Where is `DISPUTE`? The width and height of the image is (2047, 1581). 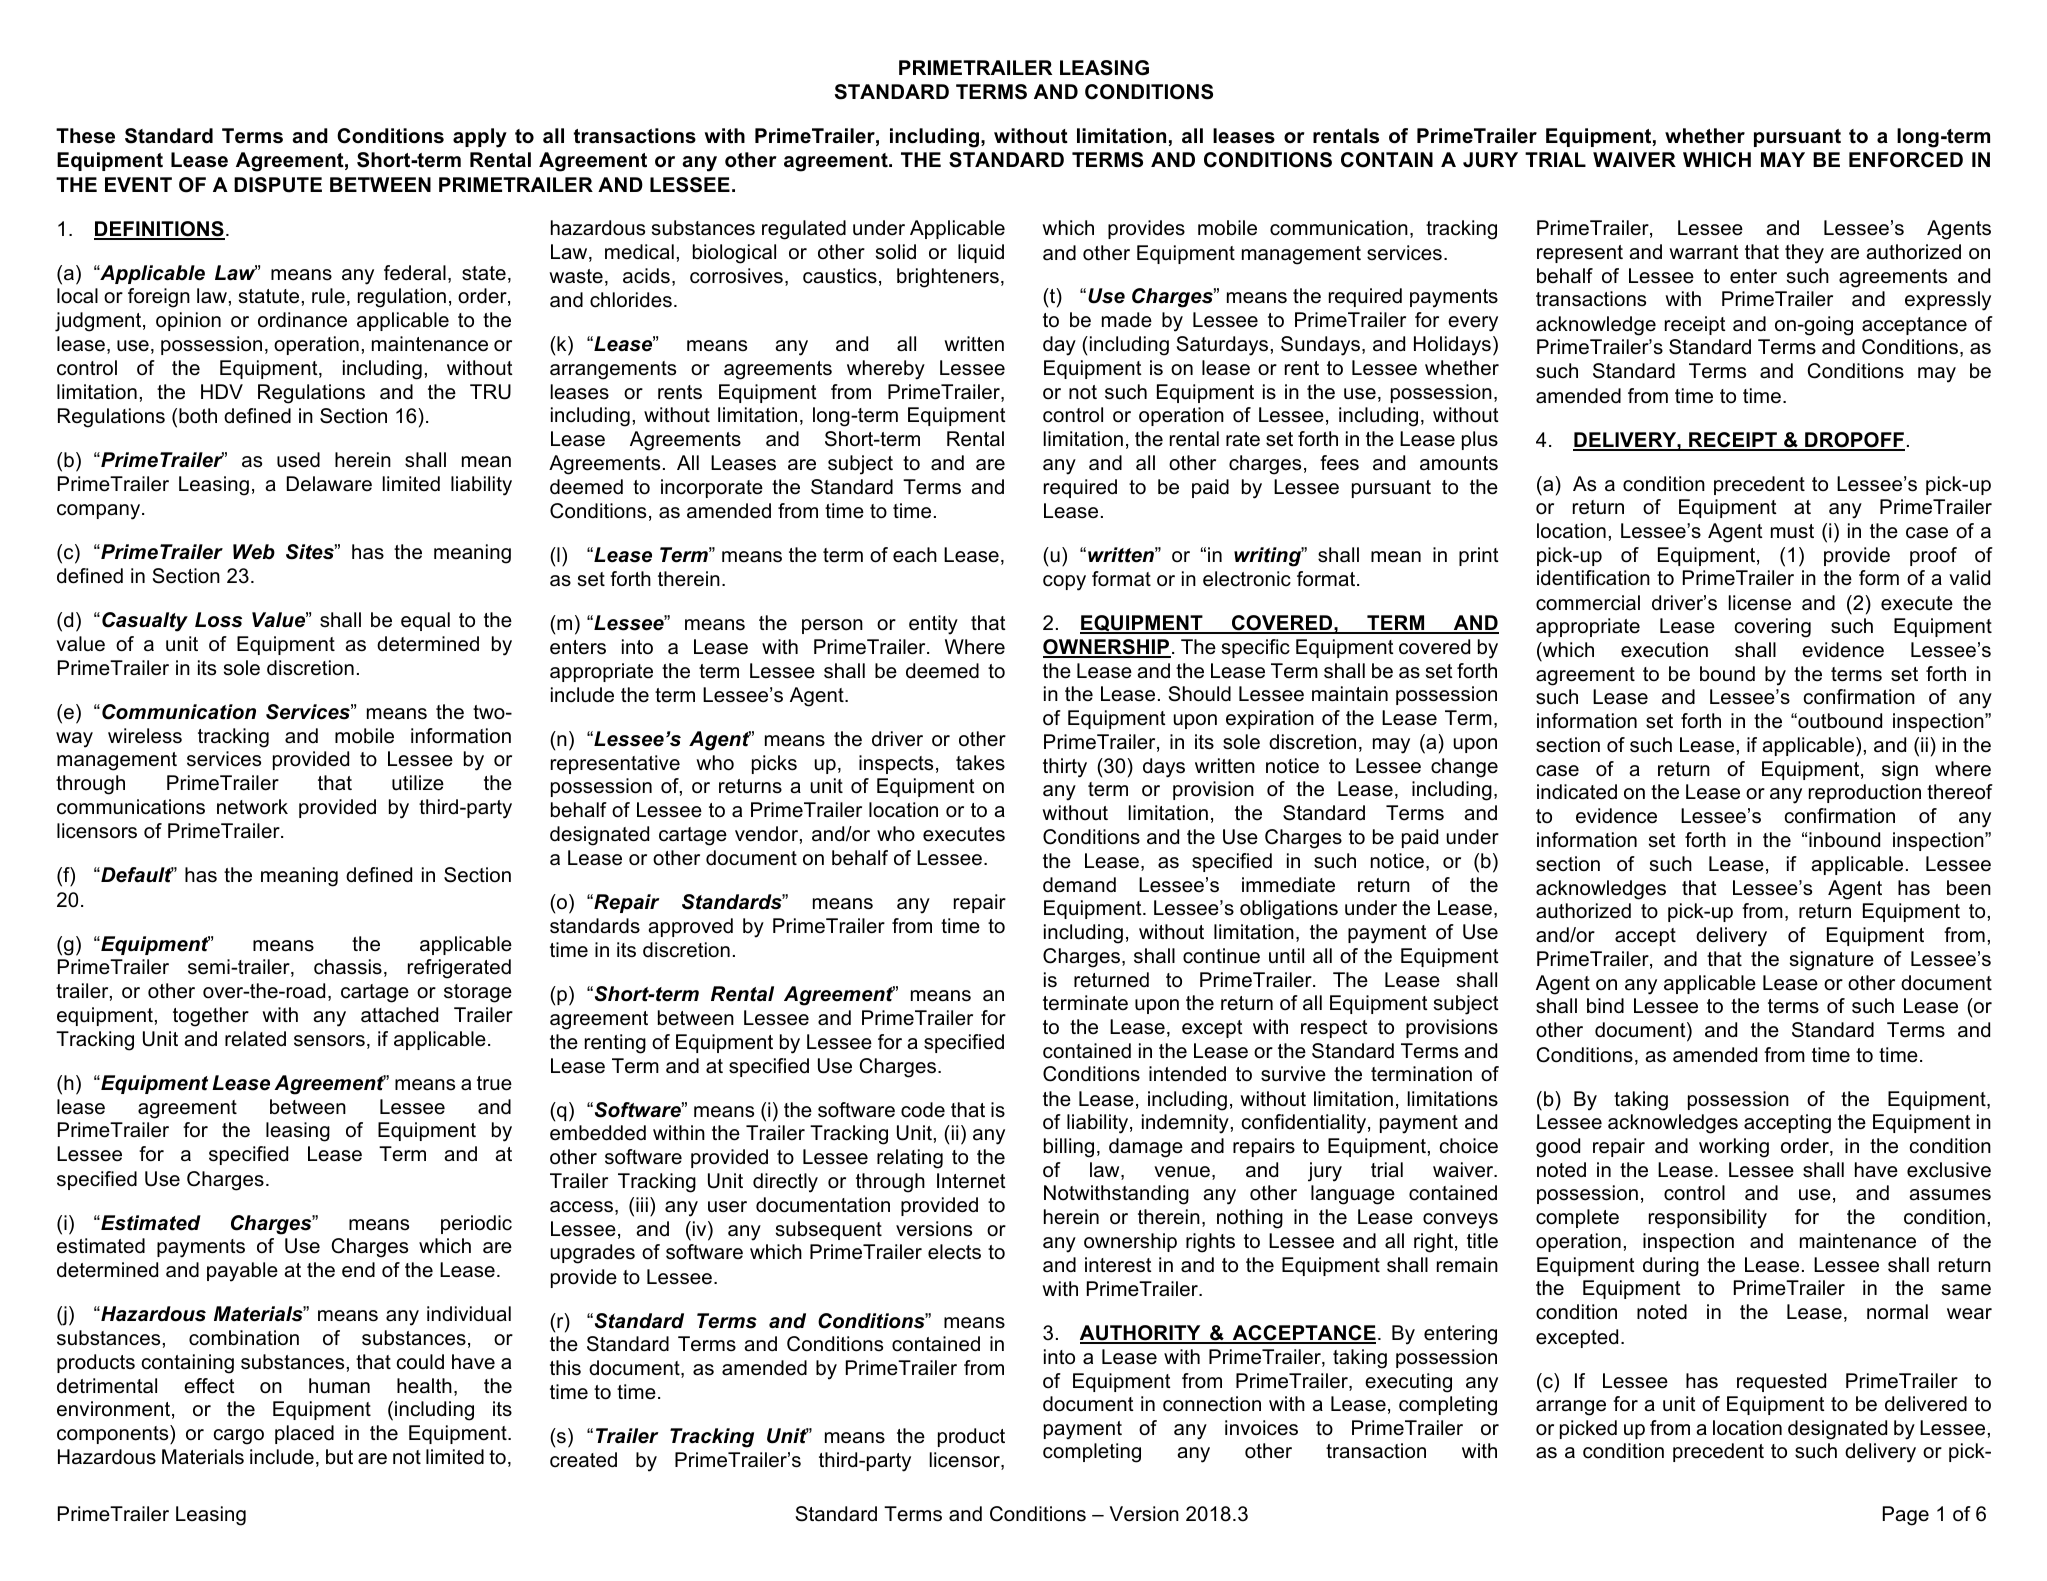 DISPUTE is located at coordinates (278, 185).
